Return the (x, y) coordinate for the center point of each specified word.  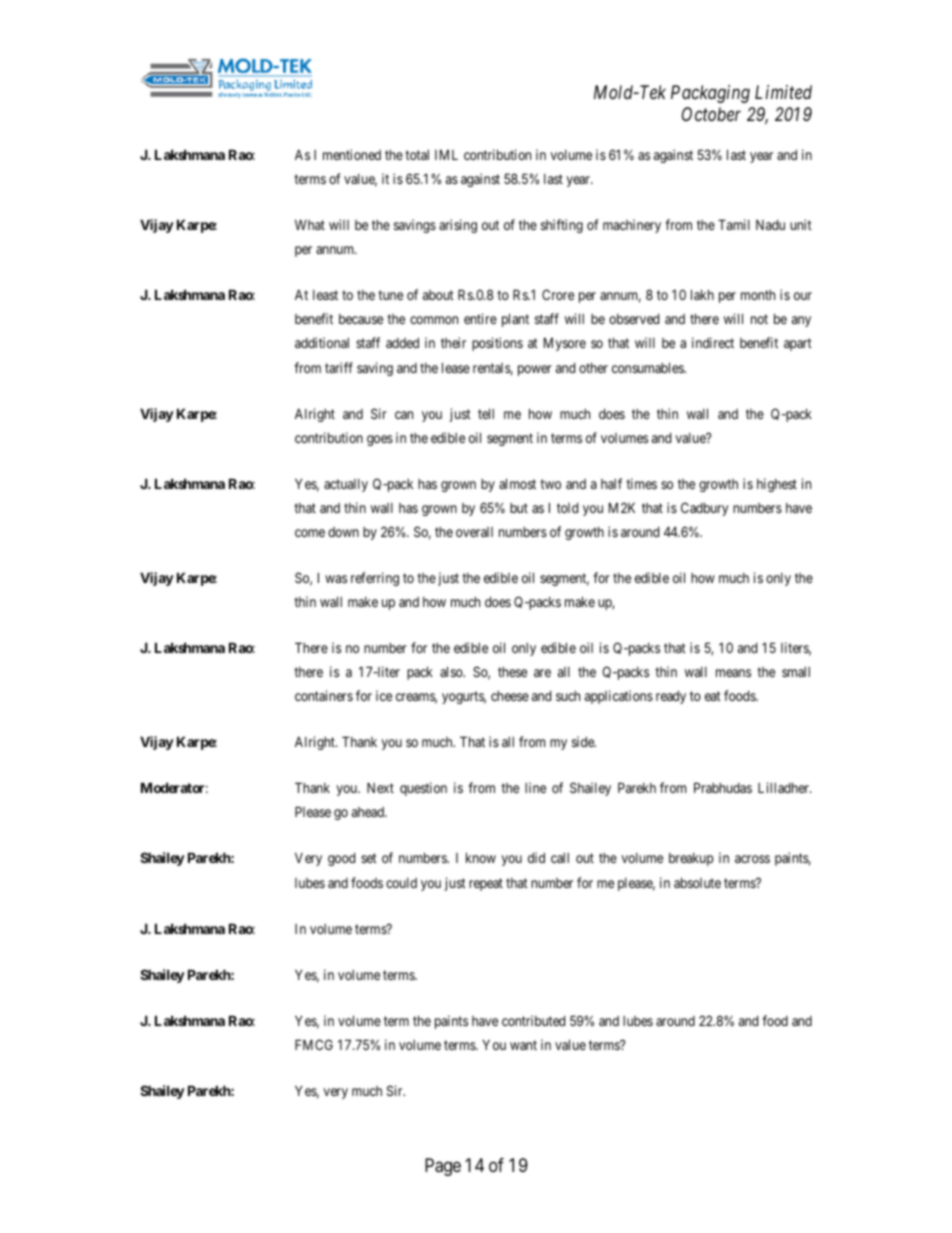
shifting (562, 226)
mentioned (352, 154)
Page (443, 1167)
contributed (533, 1020)
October (711, 114)
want (523, 1045)
